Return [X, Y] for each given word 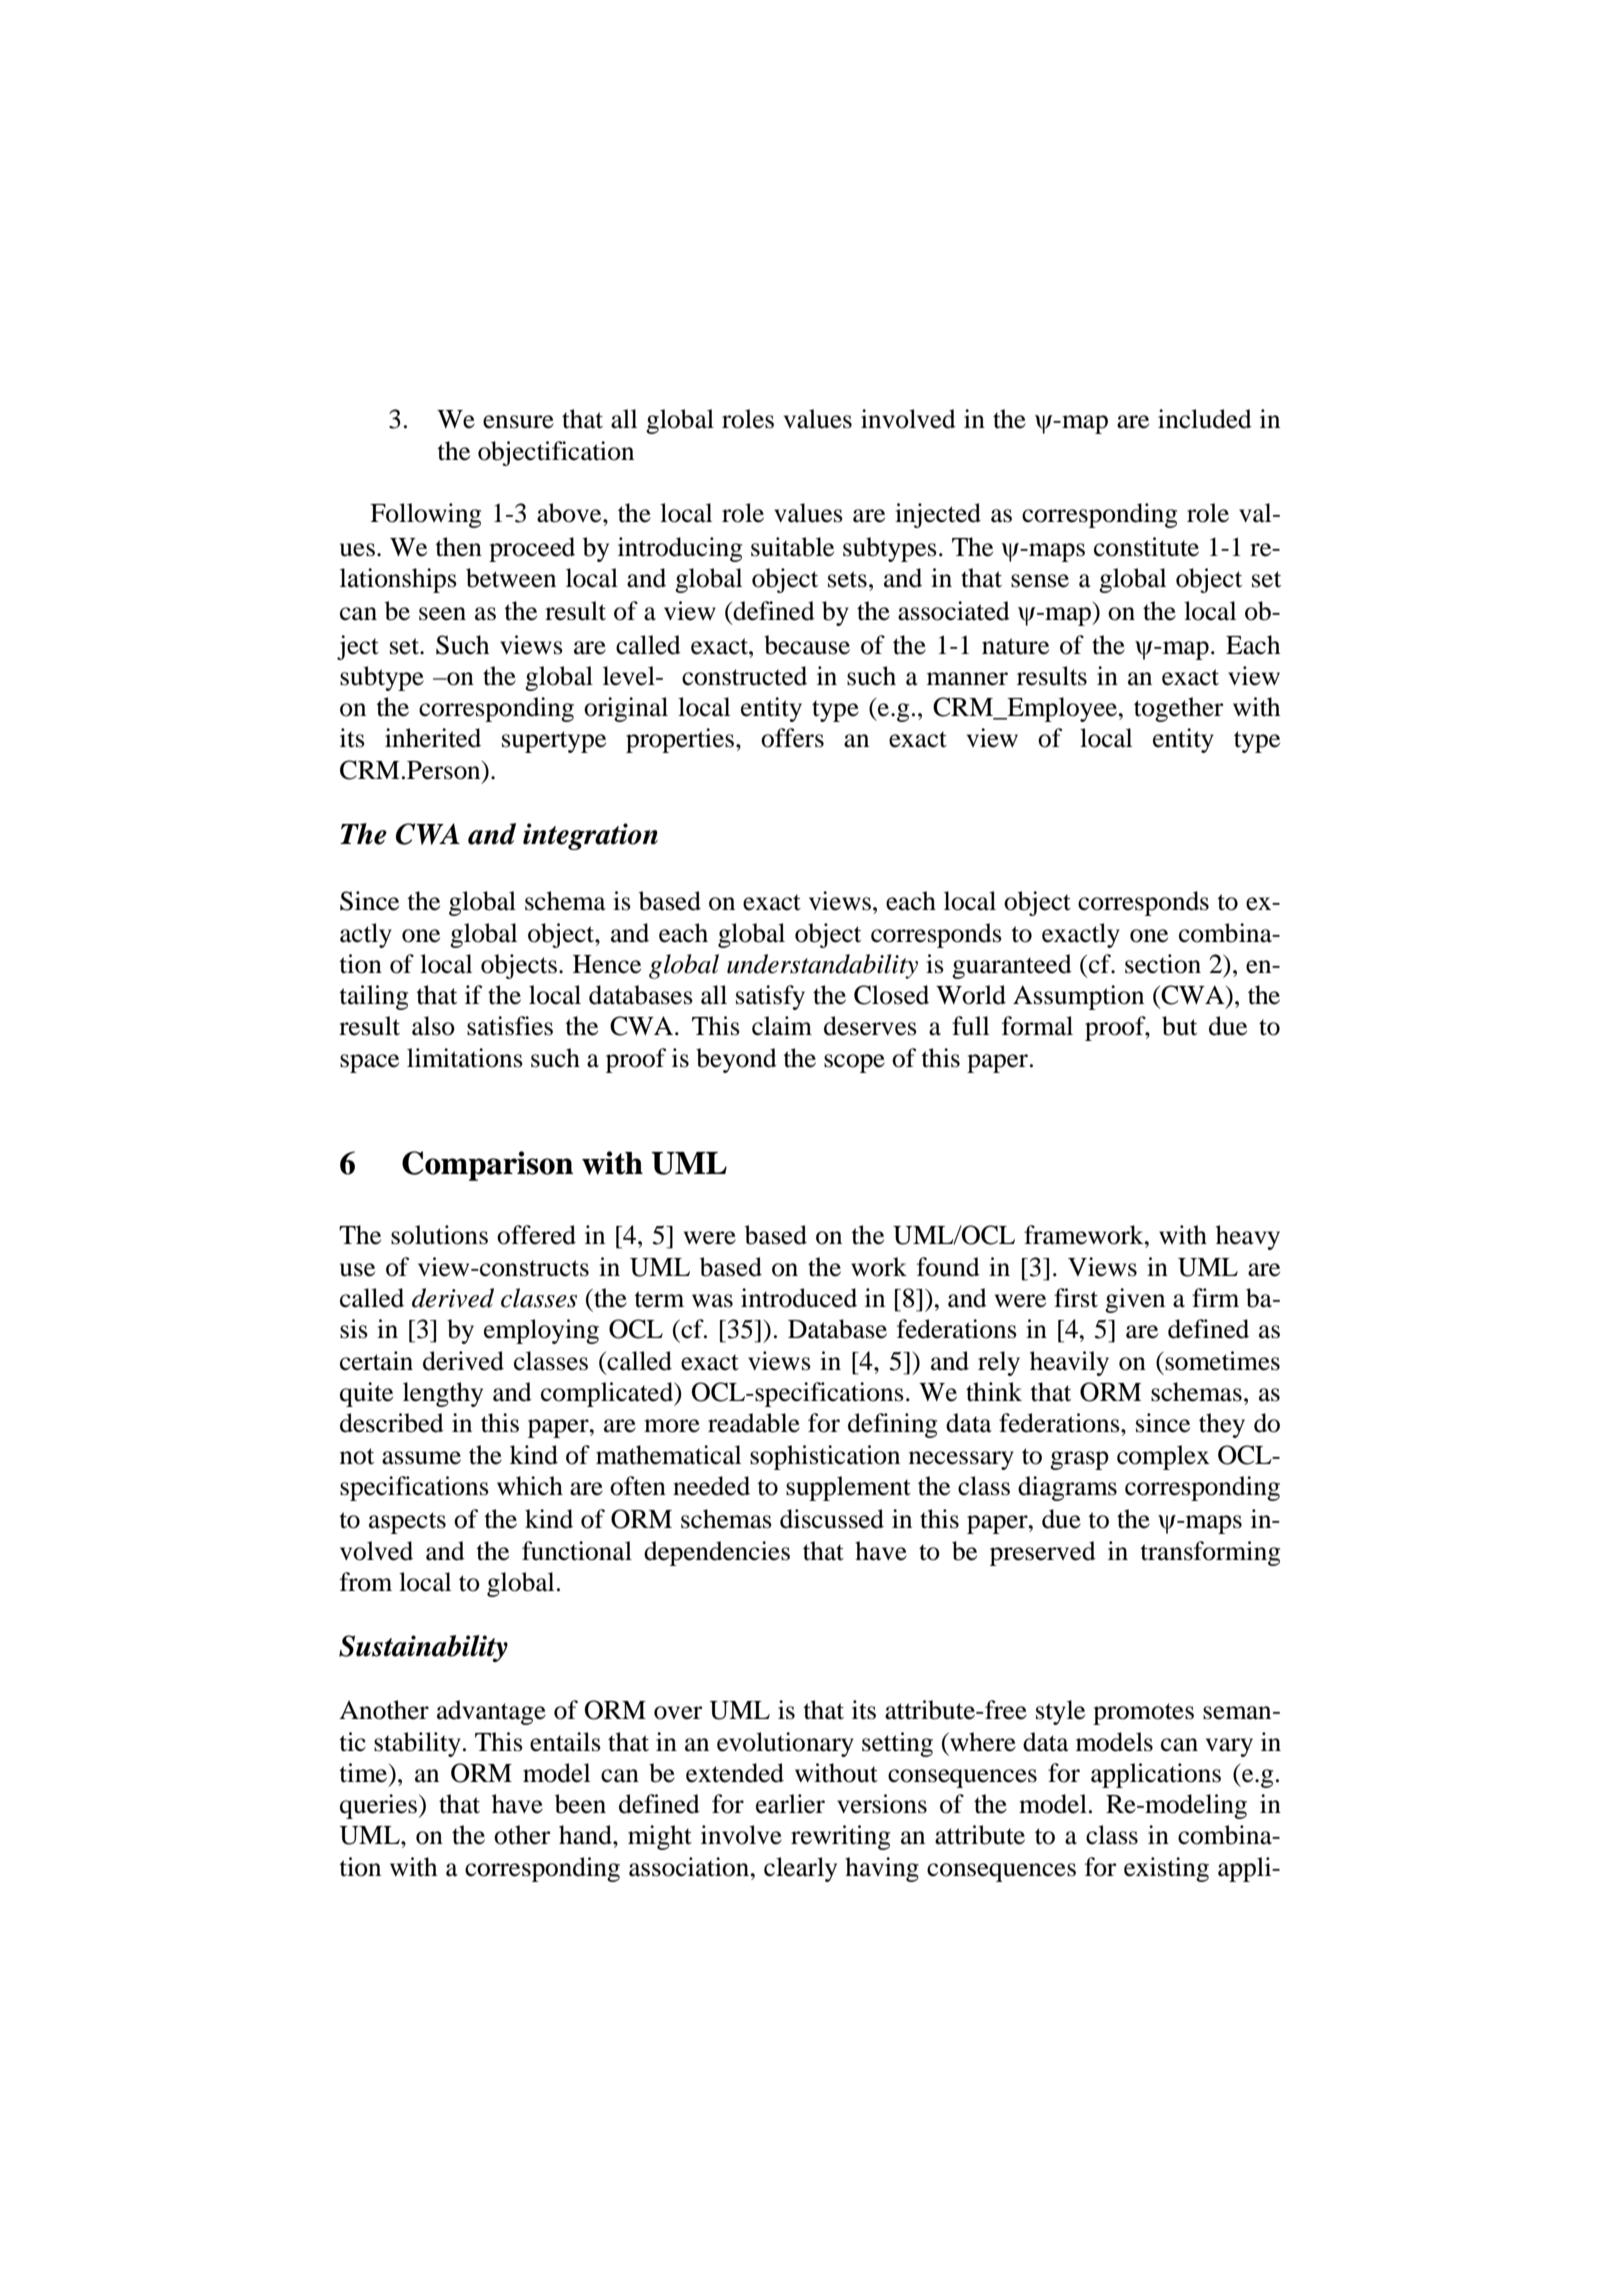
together [1178, 709]
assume [421, 1458]
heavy [1248, 1237]
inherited [433, 738]
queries [380, 1806]
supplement [848, 1488]
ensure [518, 422]
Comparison [487, 1166]
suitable [792, 547]
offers [792, 738]
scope [854, 1063]
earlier [790, 1804]
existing [1166, 1869]
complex [1163, 1457]
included [1205, 419]
